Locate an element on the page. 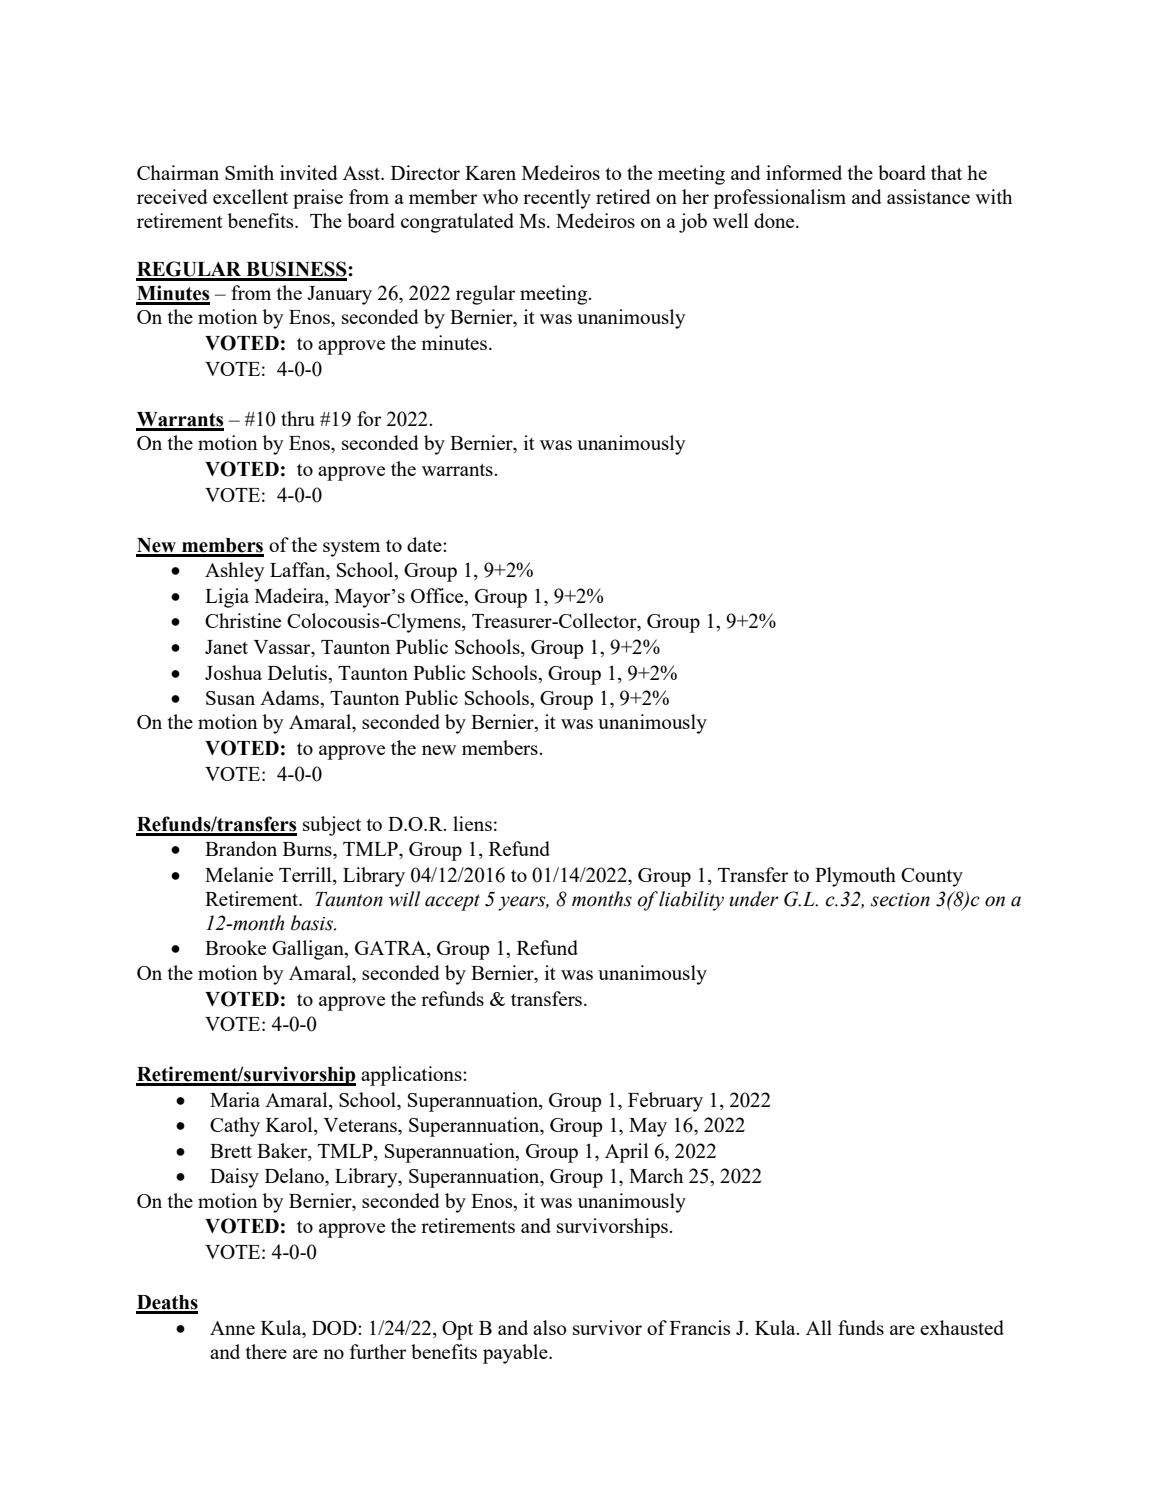 This page has width=1162, height=1504. recently is located at coordinates (557, 199).
